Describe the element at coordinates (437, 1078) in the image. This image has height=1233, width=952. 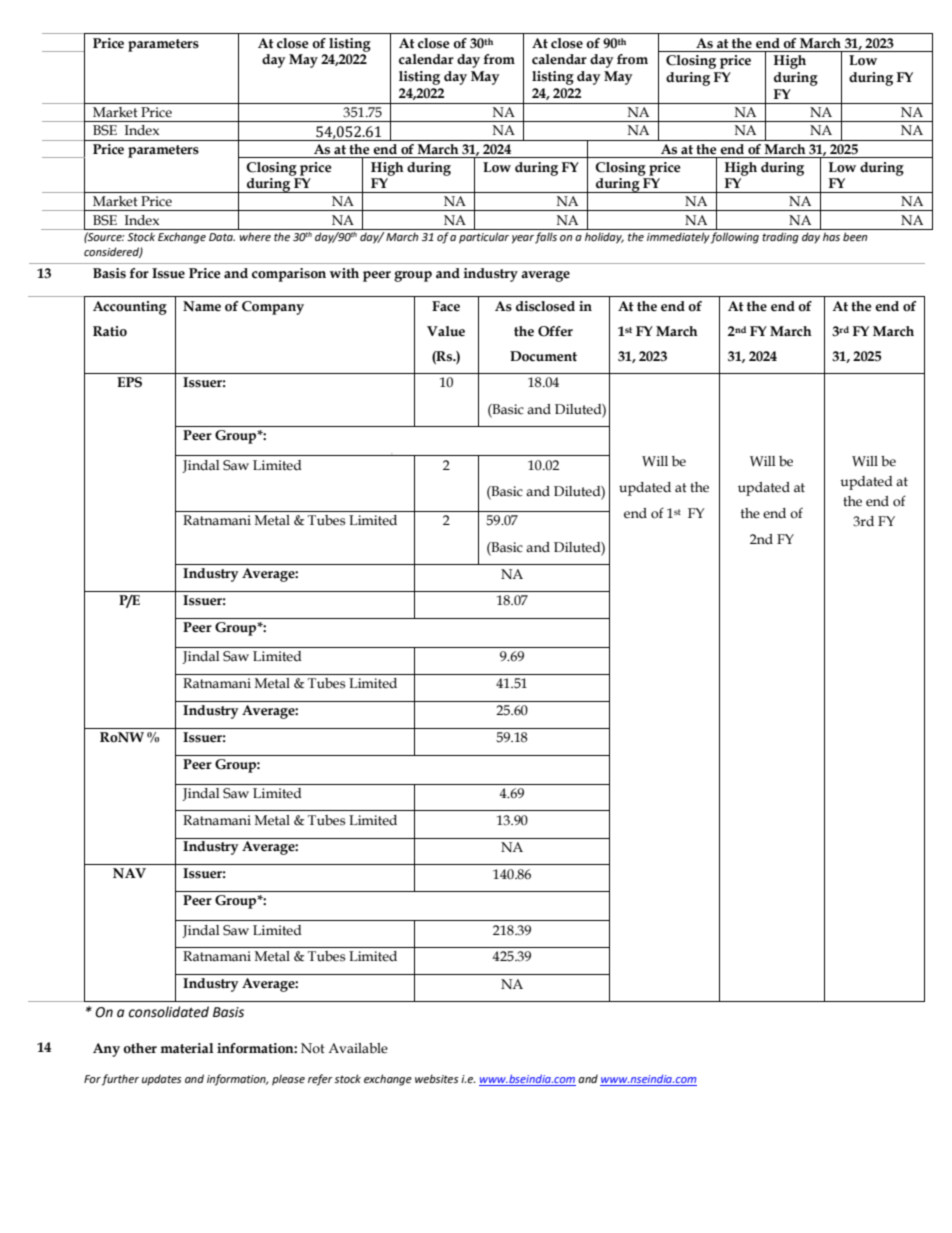
I see `websites` at that location.
